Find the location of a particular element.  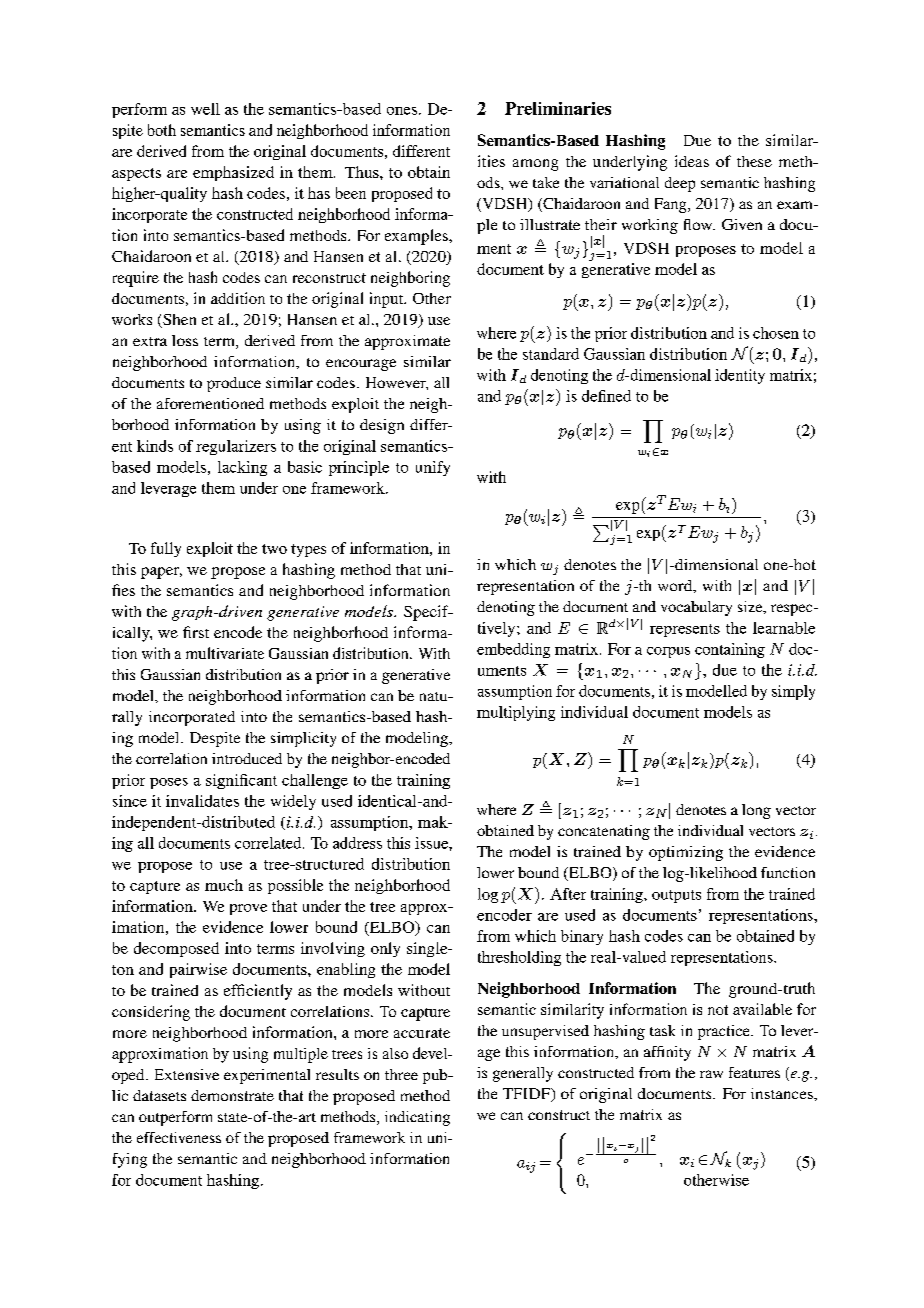

produce is located at coordinates (234, 384).
